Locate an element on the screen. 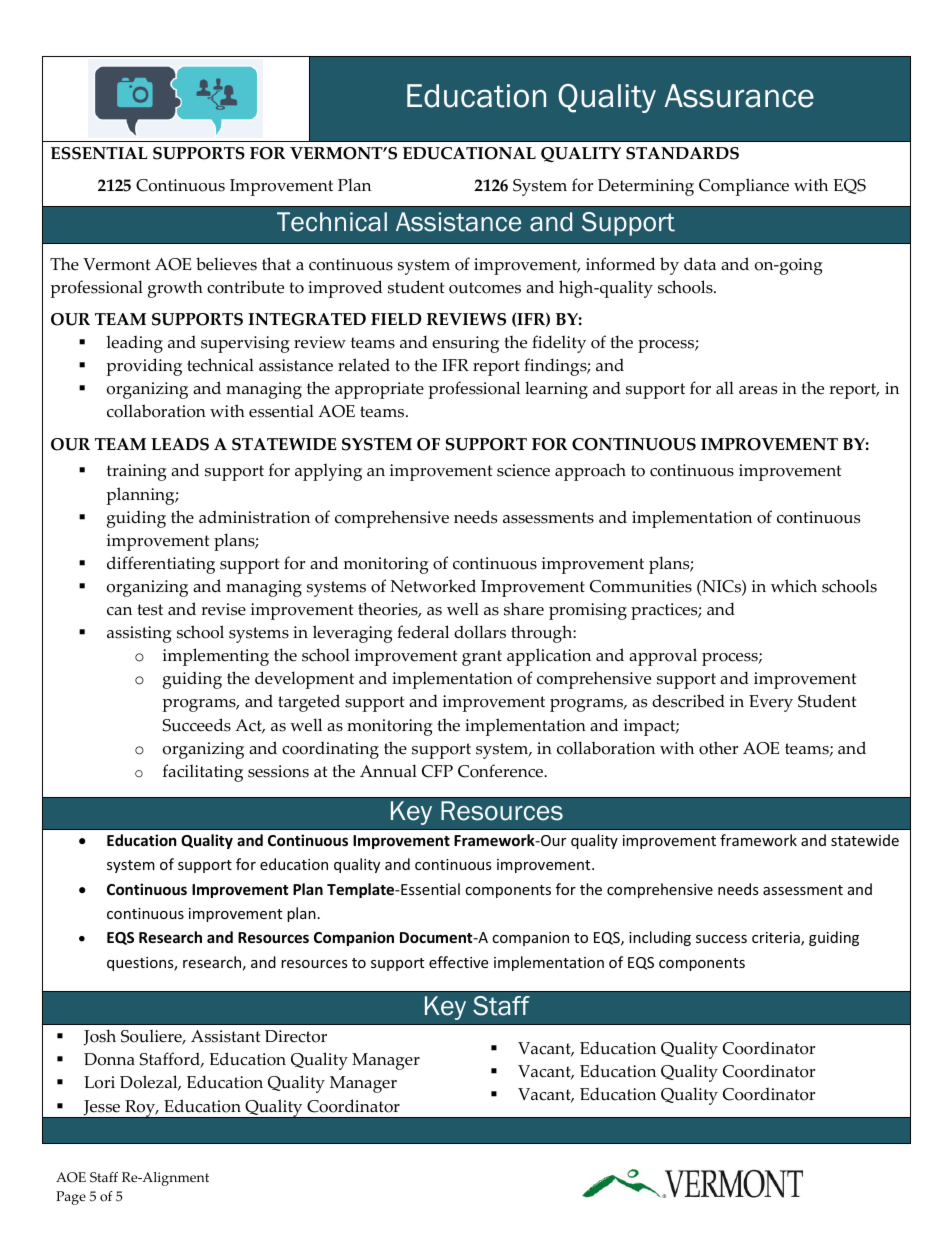 This screenshot has height=1233, width=952. Page is located at coordinates (71, 1198).
